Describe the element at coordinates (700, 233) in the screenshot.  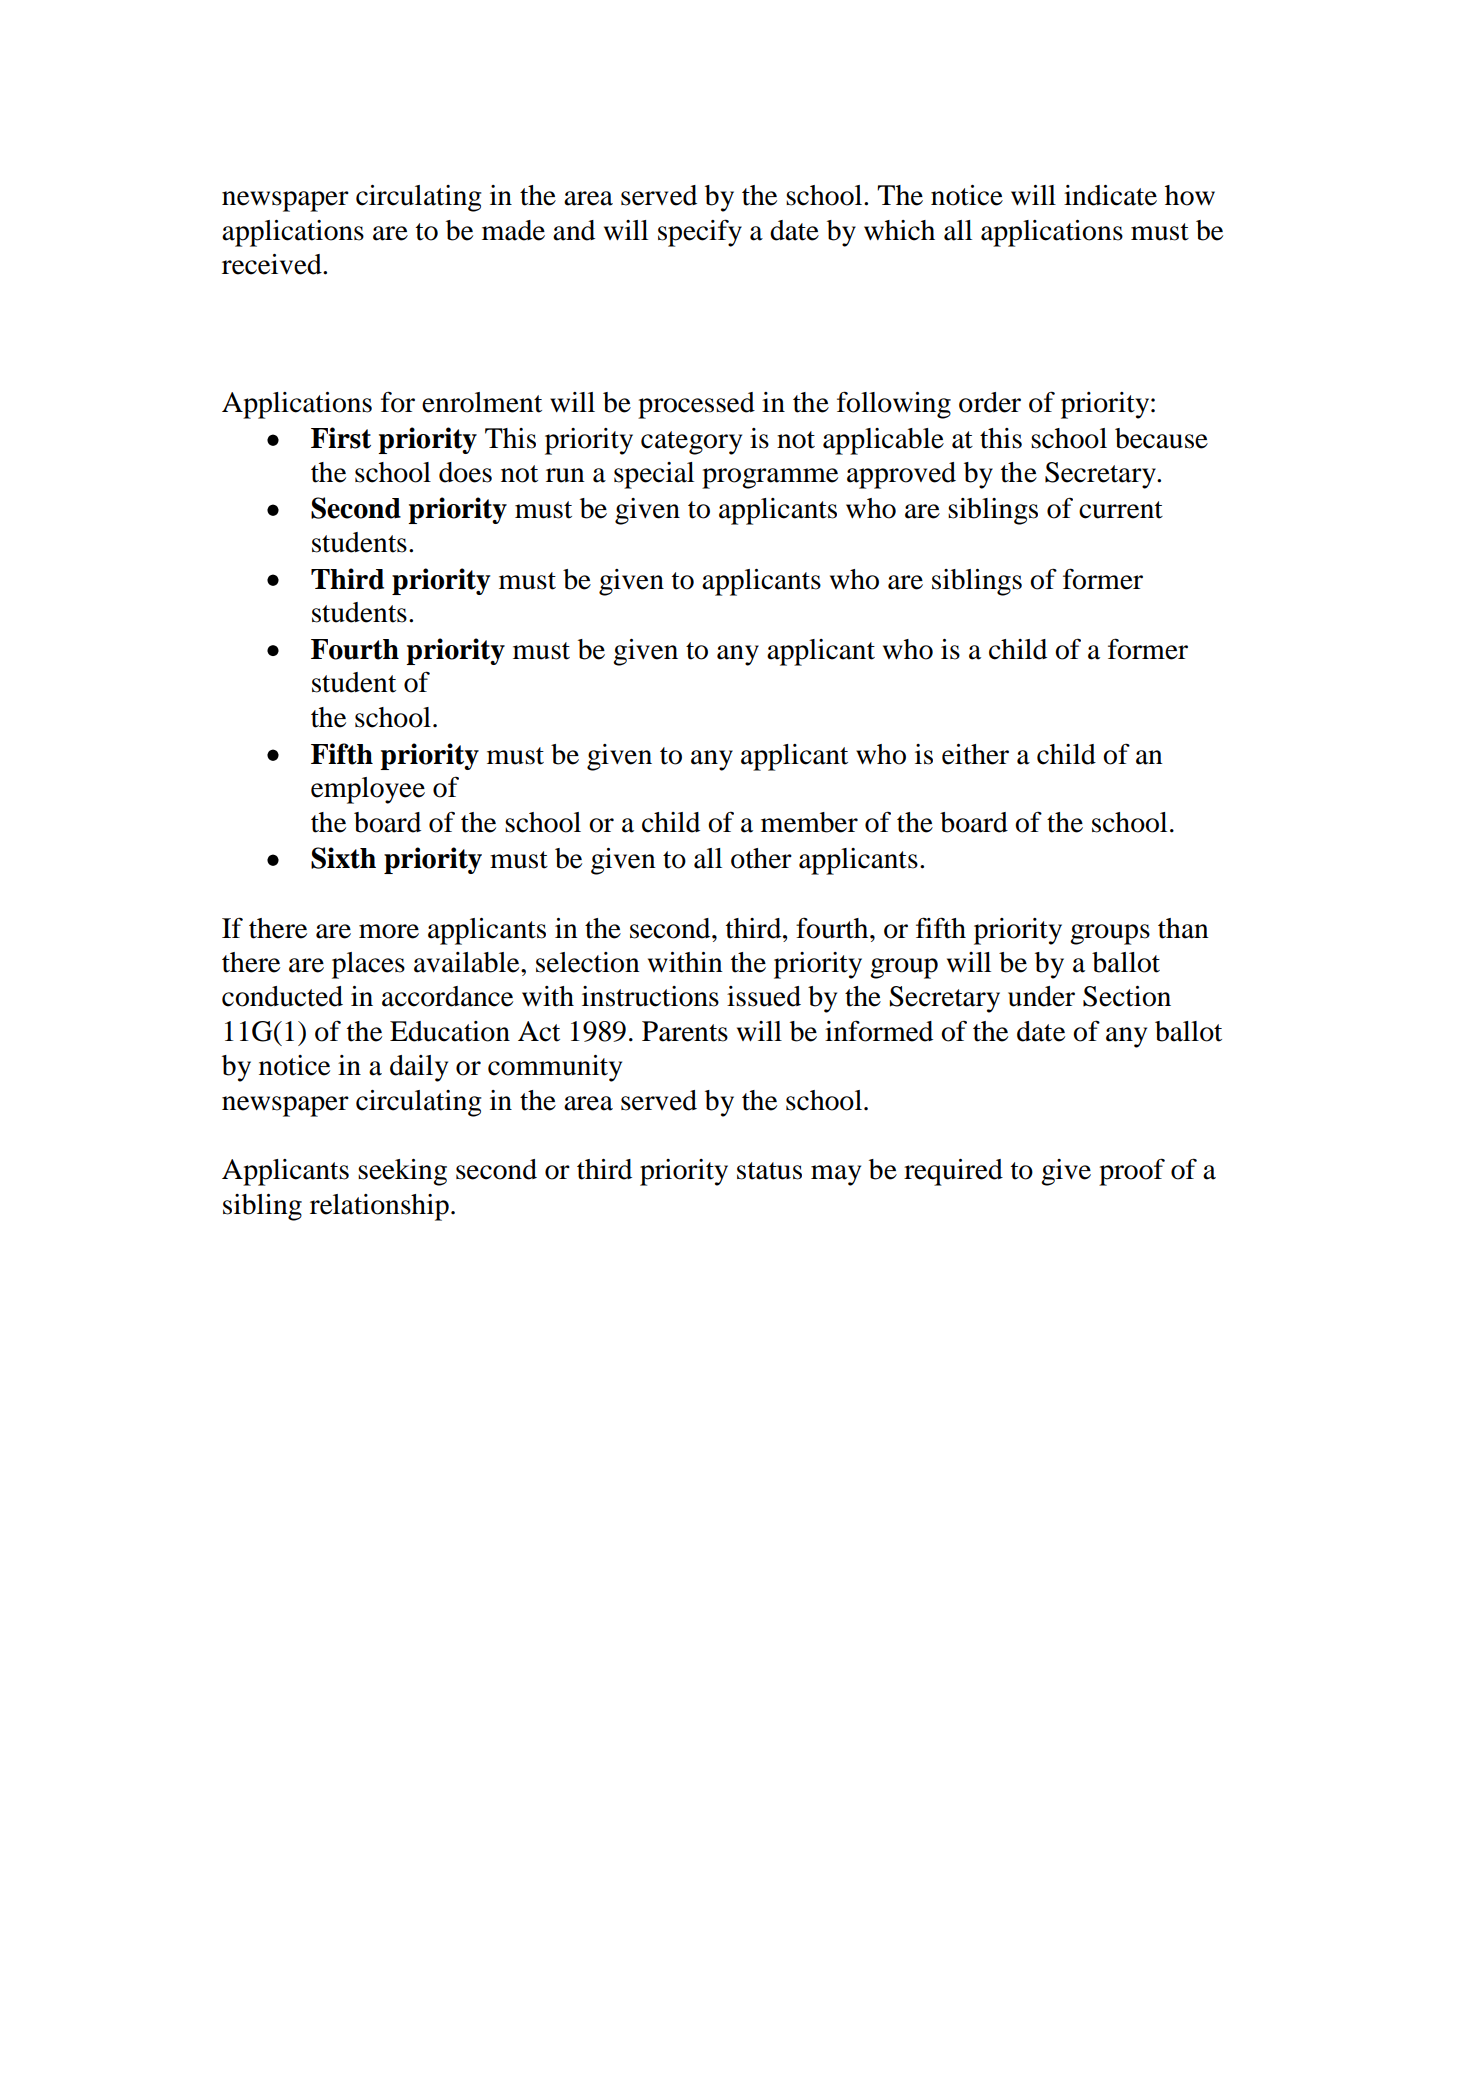
I see `specify` at that location.
